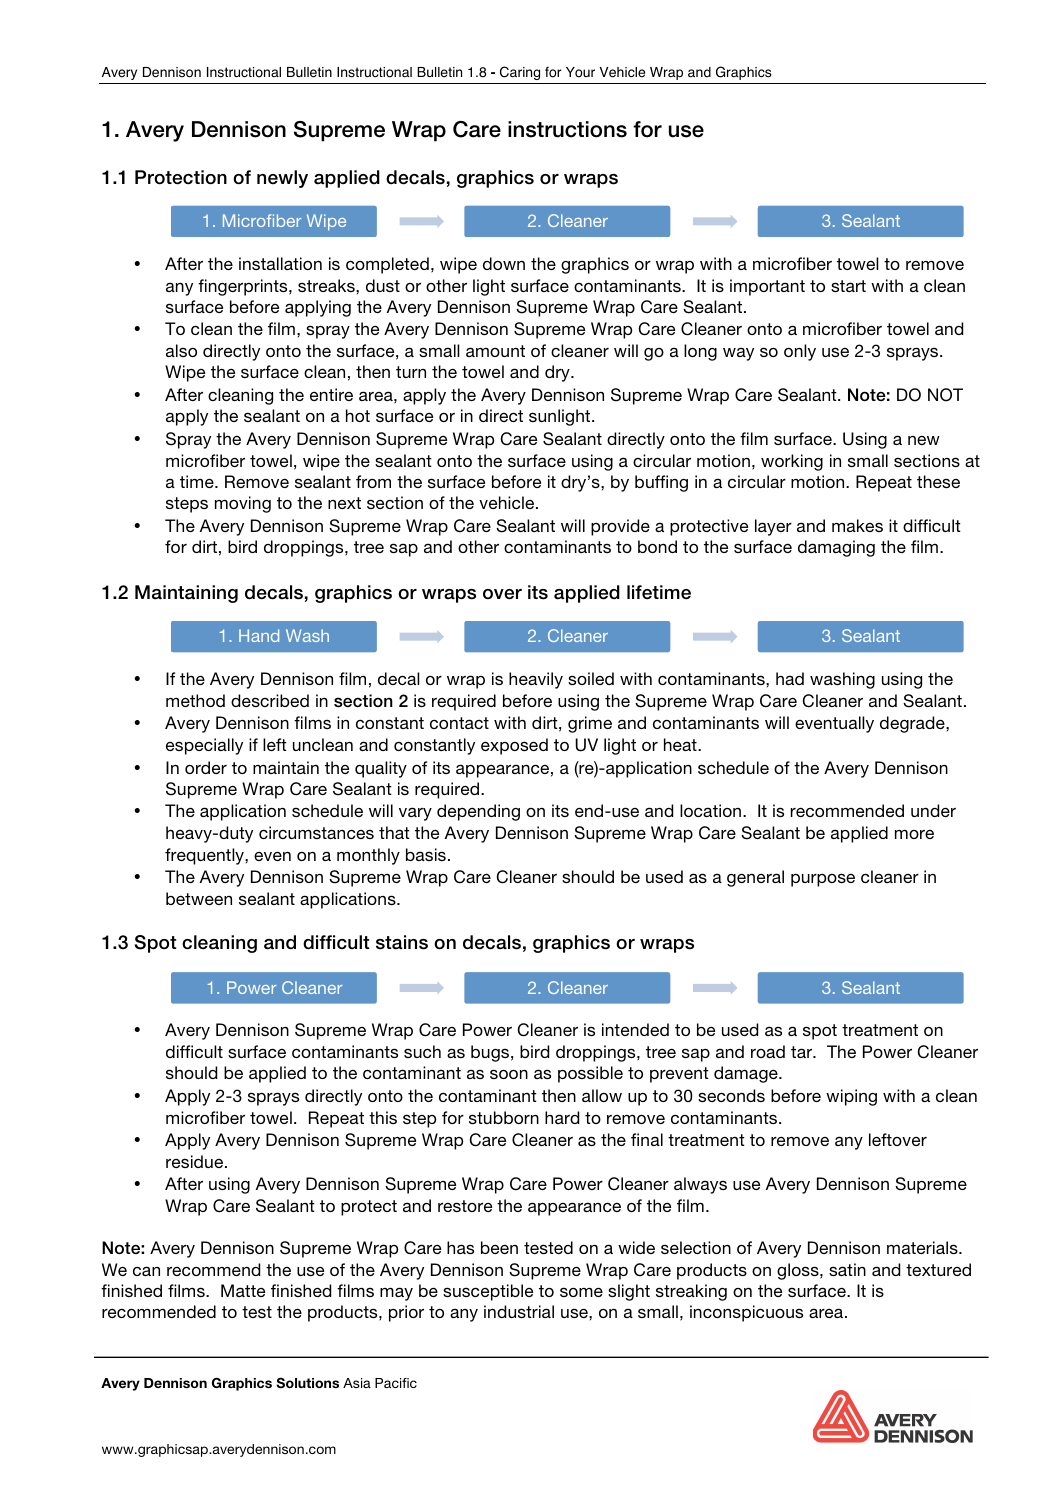  I want to click on newly, so click(282, 179).
